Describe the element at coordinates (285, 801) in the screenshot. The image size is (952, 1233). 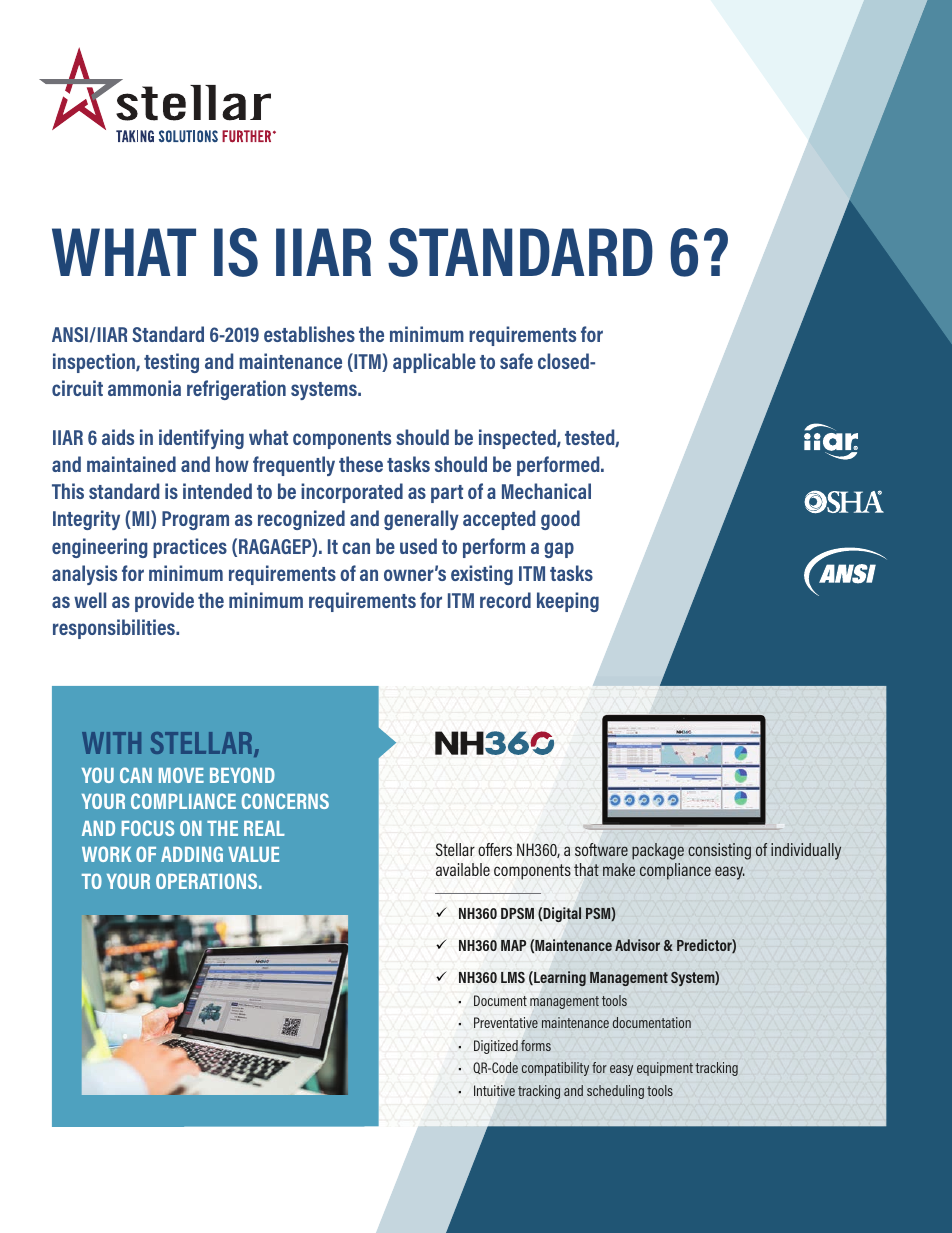
I see `CONCERNS` at that location.
